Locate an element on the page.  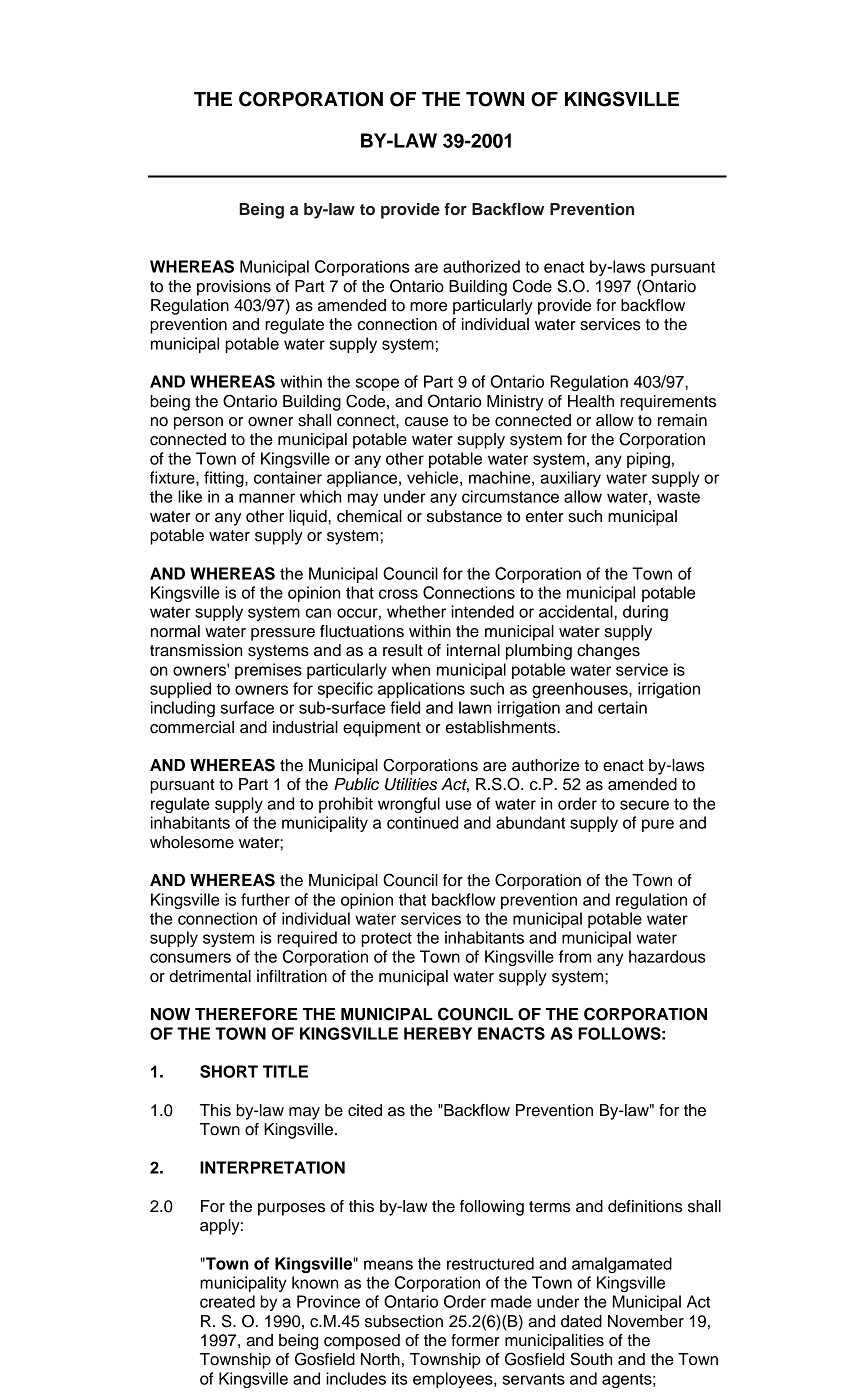
pressure is located at coordinates (283, 634).
